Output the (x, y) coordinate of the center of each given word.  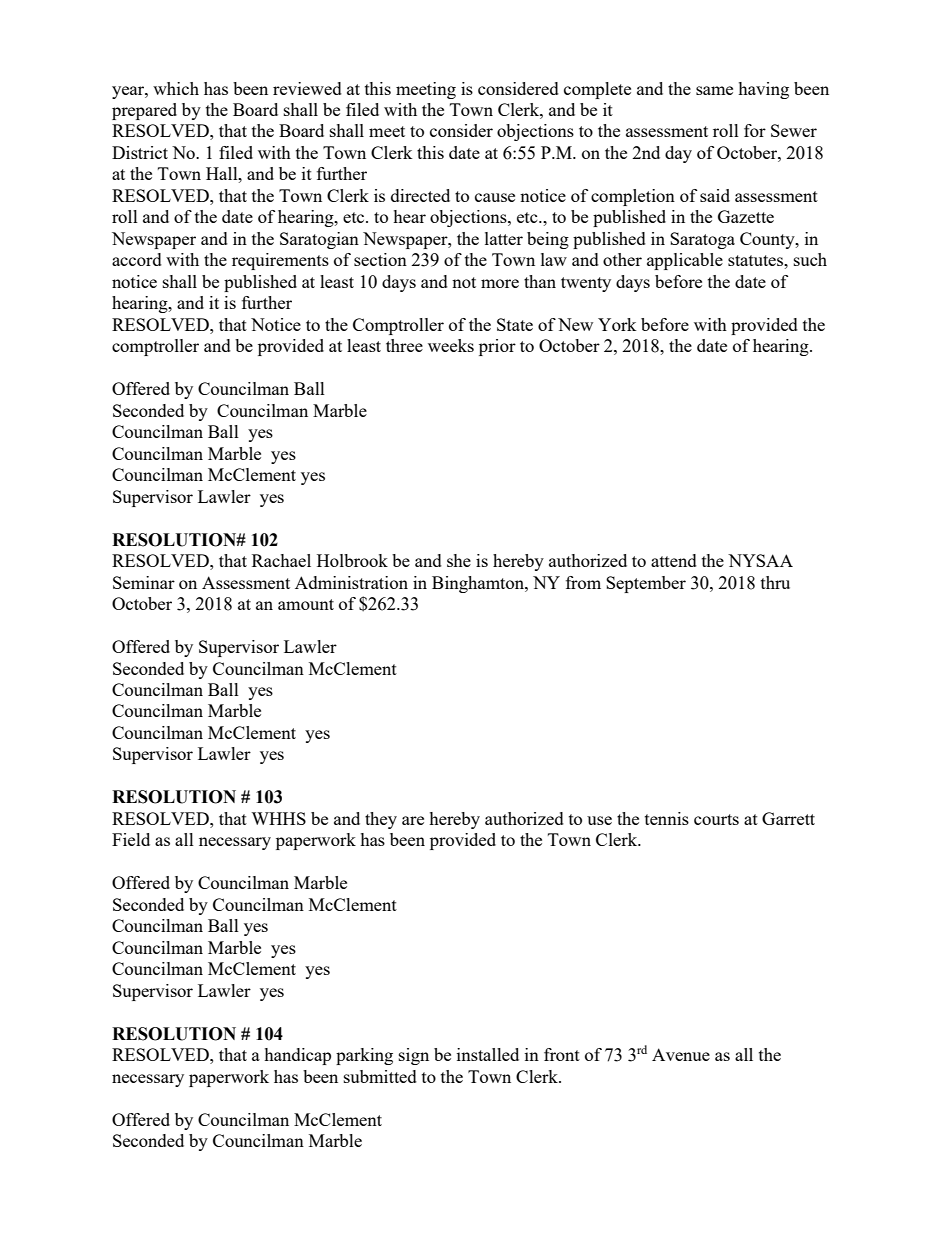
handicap (297, 1056)
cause (495, 197)
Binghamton (479, 584)
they (381, 820)
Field (131, 839)
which (176, 88)
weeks (451, 345)
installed (488, 1054)
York (617, 324)
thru (775, 582)
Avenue (681, 1054)
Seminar (144, 582)
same (714, 90)
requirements (280, 261)
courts (716, 819)
